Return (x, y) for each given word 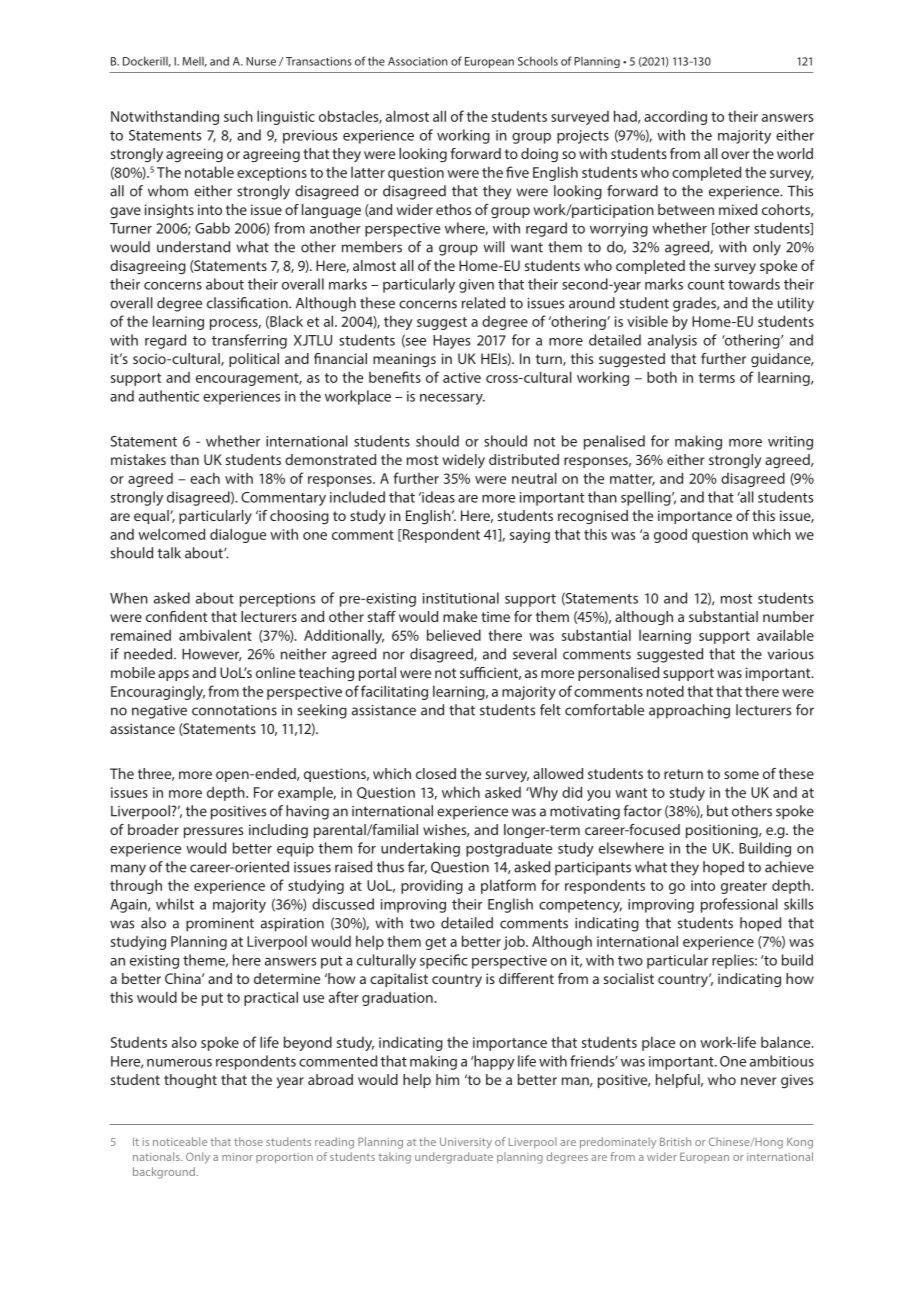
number (788, 616)
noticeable (180, 1141)
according (675, 117)
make (460, 616)
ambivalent (215, 635)
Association (418, 61)
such (238, 116)
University (466, 1143)
